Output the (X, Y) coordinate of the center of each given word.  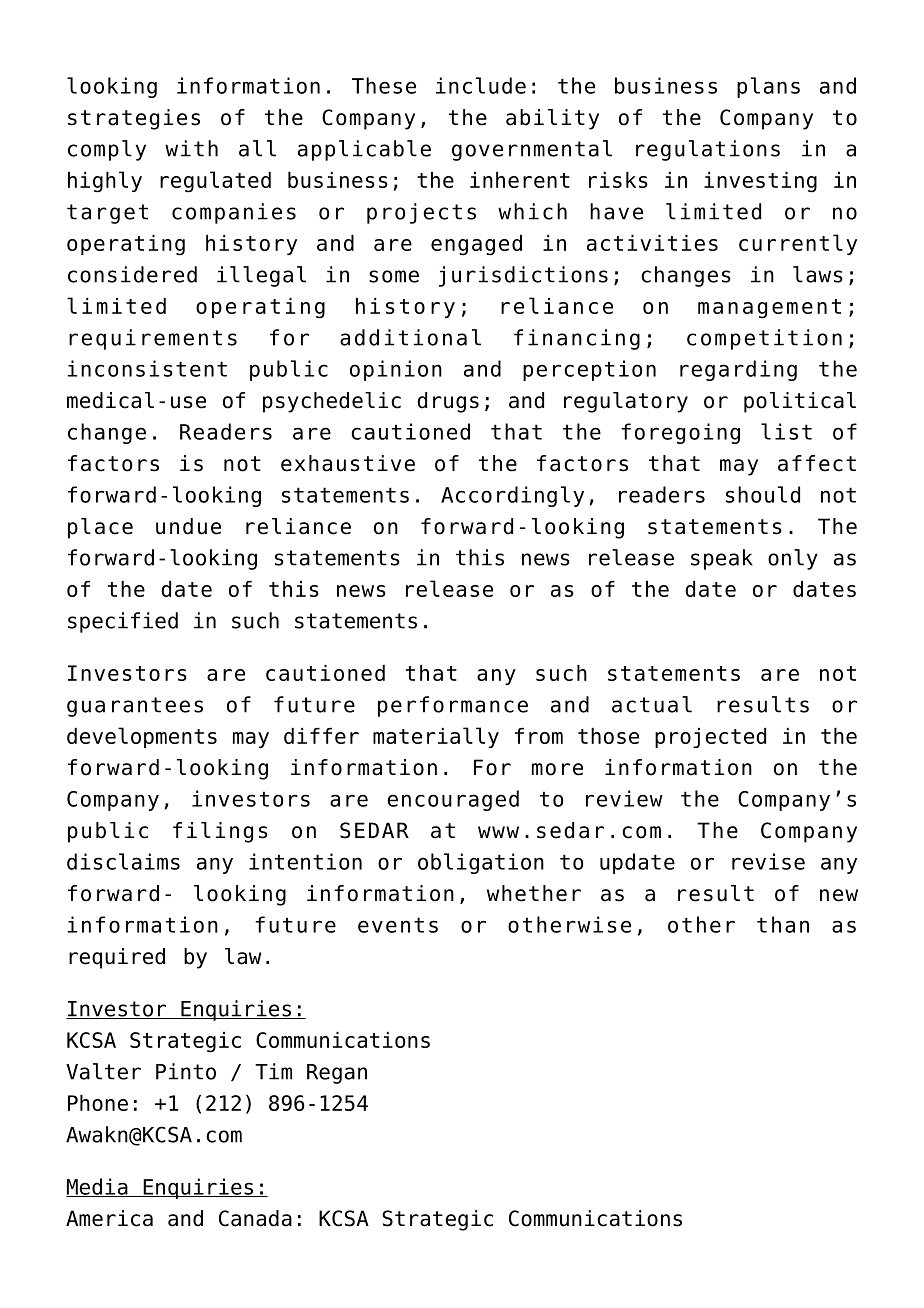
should (763, 494)
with (191, 148)
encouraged (453, 800)
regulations (708, 150)
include (481, 85)
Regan (337, 1074)
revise (768, 861)
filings (220, 832)
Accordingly (512, 496)
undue (188, 526)
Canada (255, 1218)
